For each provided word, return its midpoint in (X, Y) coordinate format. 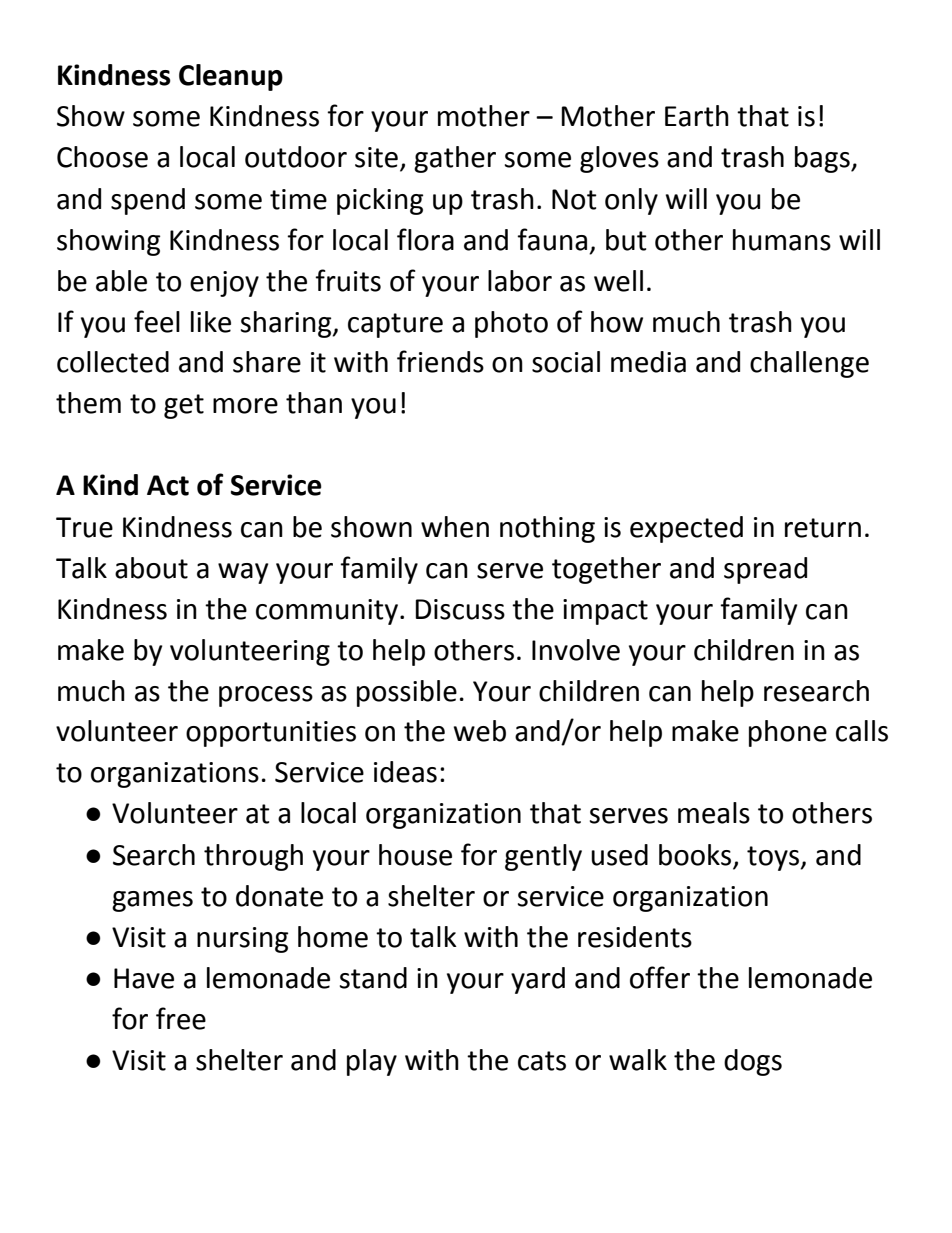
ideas (405, 772)
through (253, 857)
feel (157, 321)
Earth (697, 116)
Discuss (460, 609)
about (151, 568)
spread (765, 570)
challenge (809, 364)
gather (455, 159)
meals (714, 813)
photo (511, 324)
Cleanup (231, 77)
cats (542, 1061)
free (181, 1018)
